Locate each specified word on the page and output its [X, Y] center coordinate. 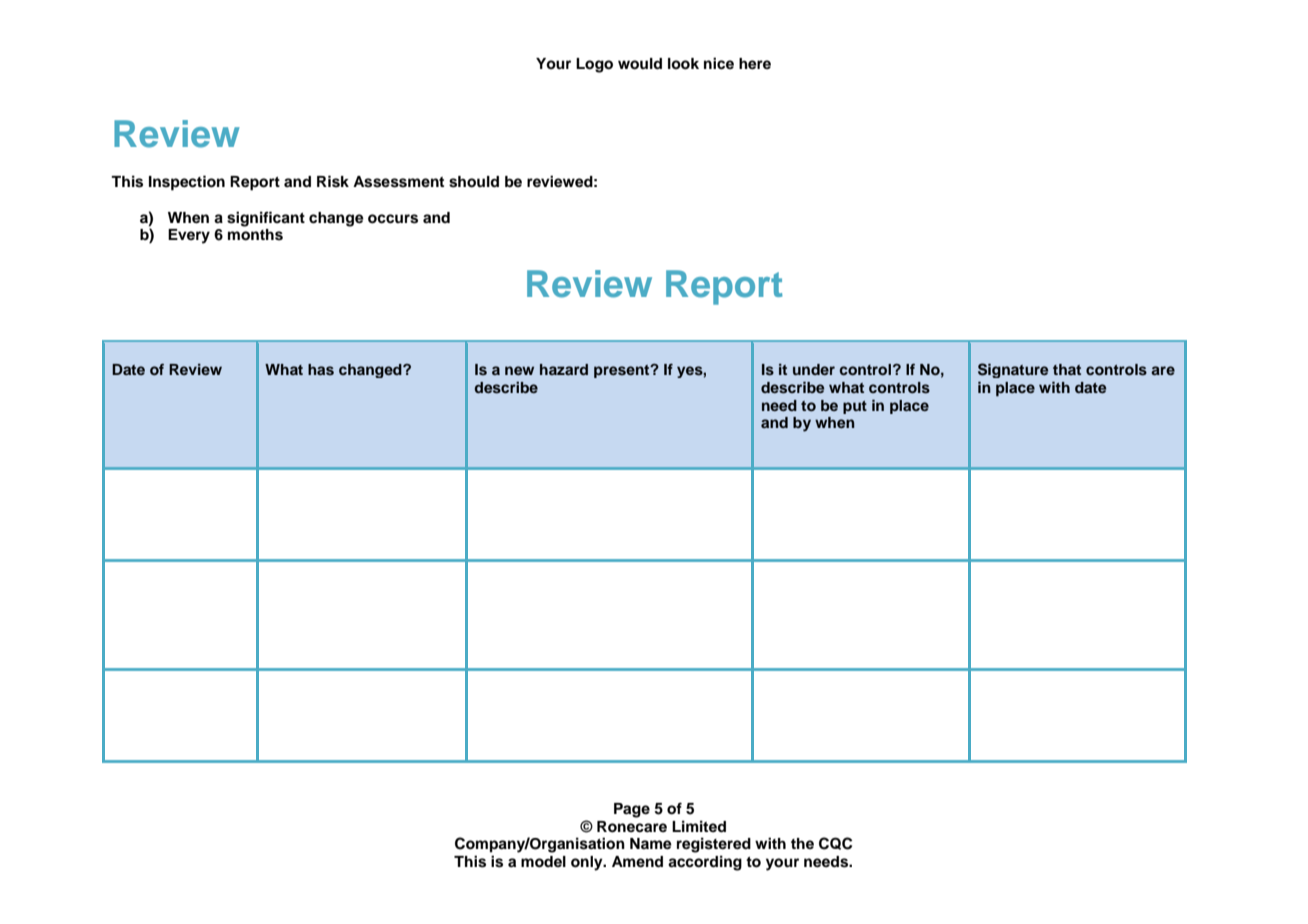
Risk [333, 181]
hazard [564, 369]
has [321, 369]
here [755, 64]
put [855, 407]
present [623, 371]
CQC [835, 843]
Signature [1013, 370]
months [255, 235]
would [640, 64]
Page [632, 810]
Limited [699, 826]
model [543, 862]
